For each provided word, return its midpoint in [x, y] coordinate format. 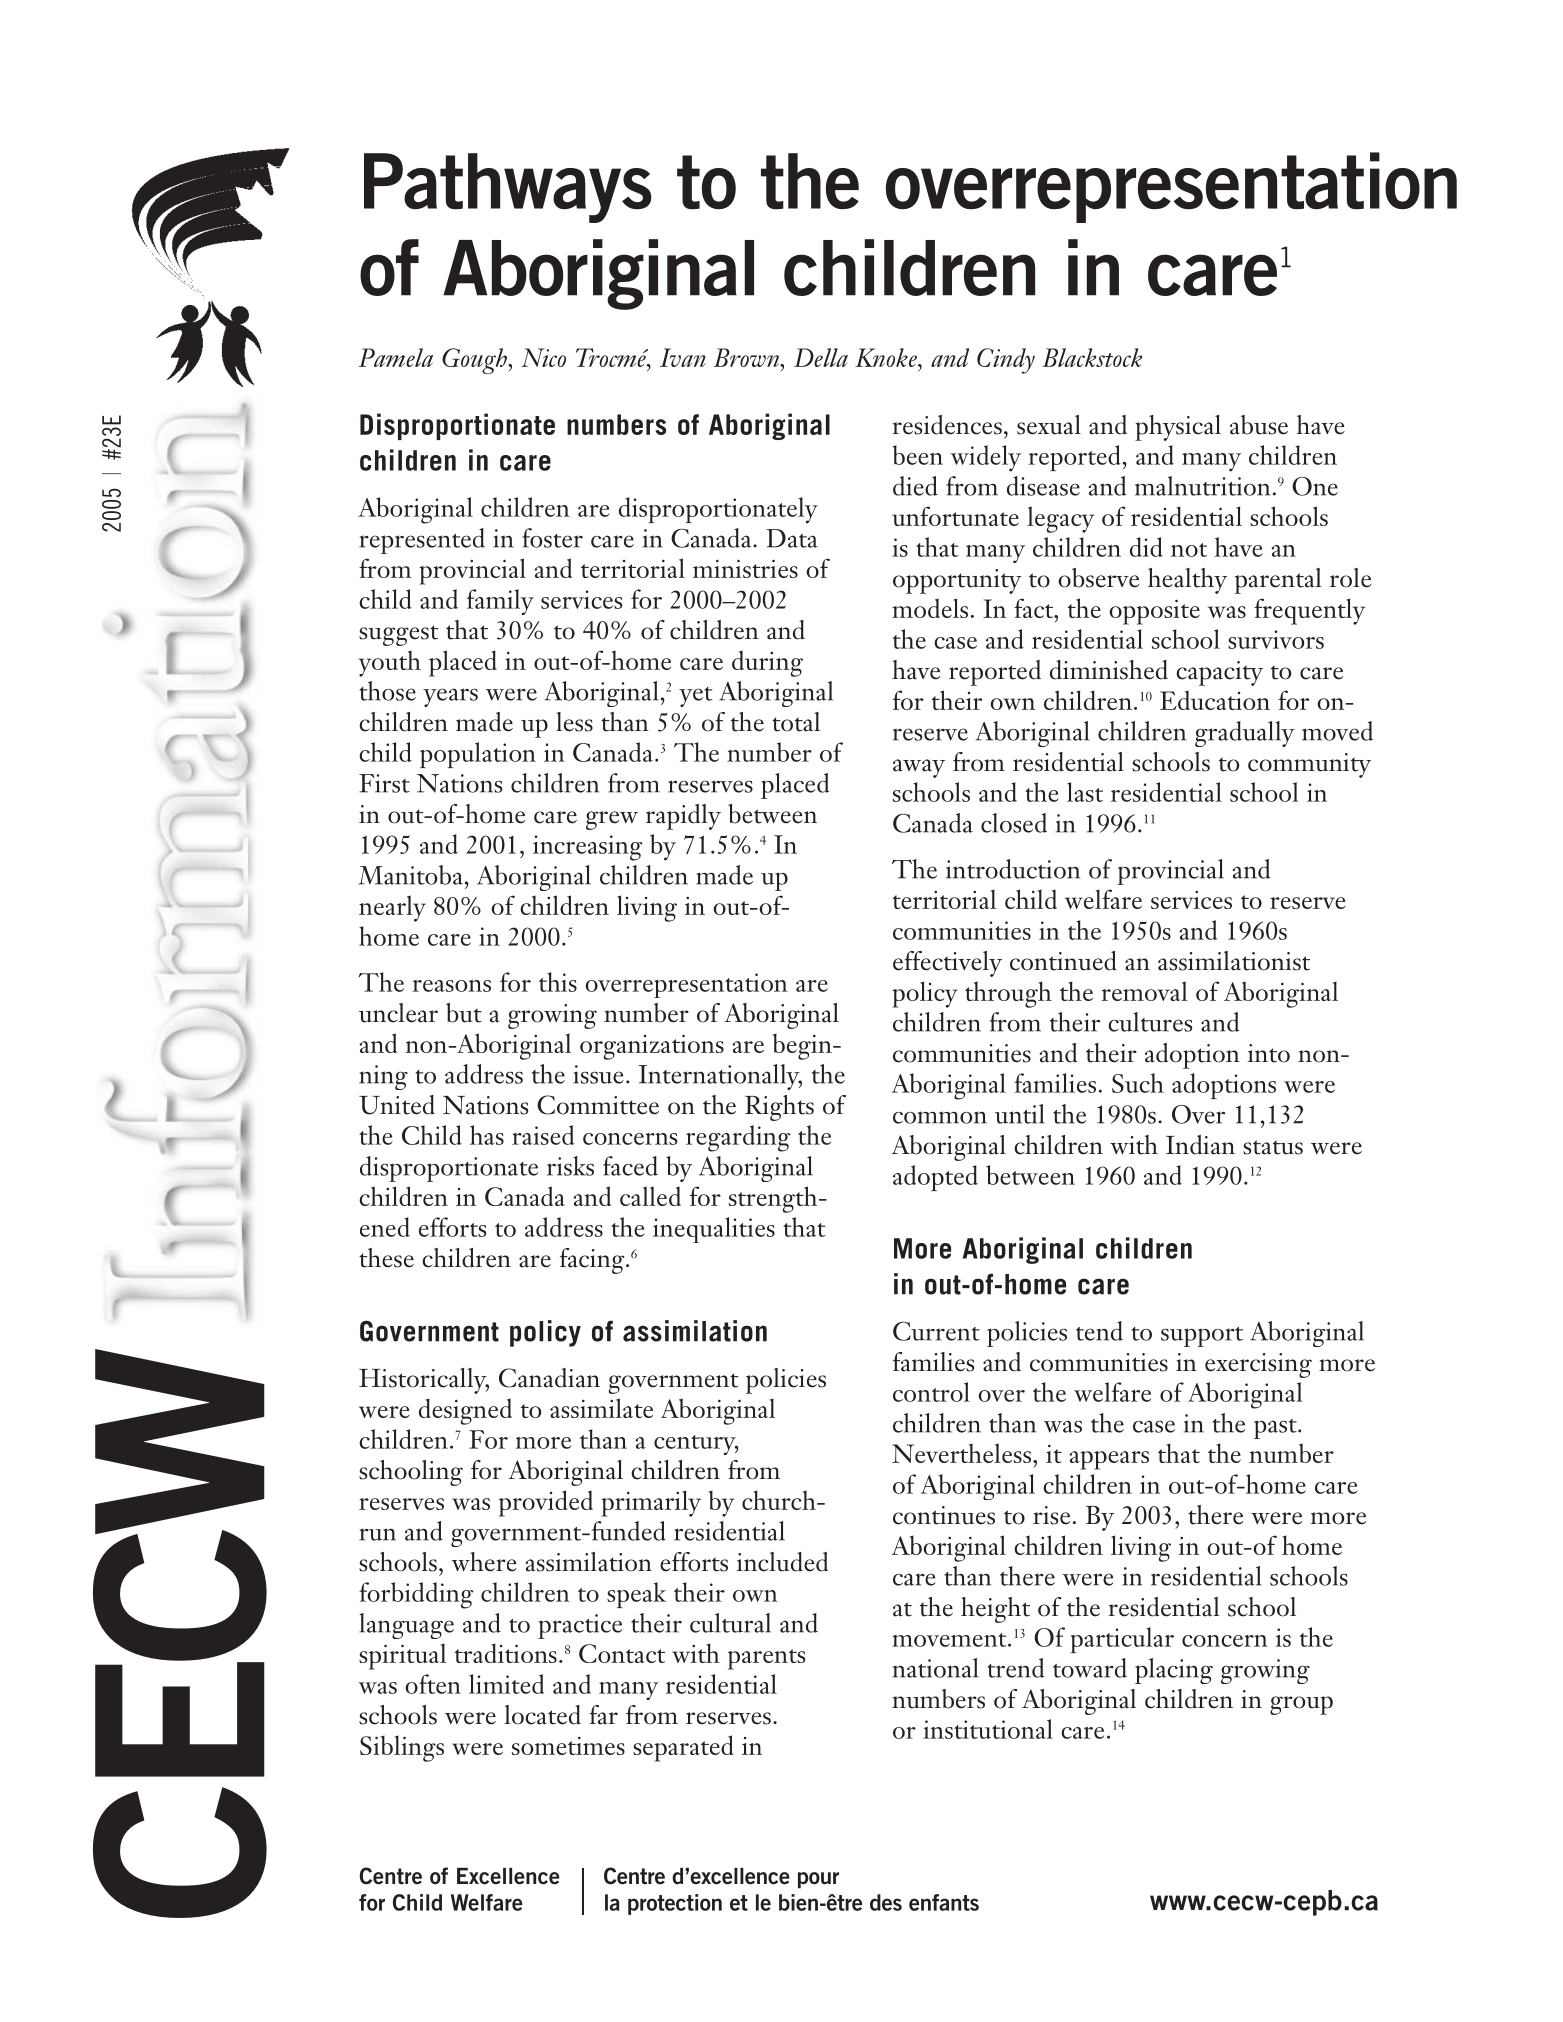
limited [506, 1684]
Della [821, 357]
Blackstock [1092, 357]
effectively [947, 964]
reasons [451, 986]
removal [1144, 991]
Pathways [508, 188]
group [1301, 1705]
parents [766, 1659]
